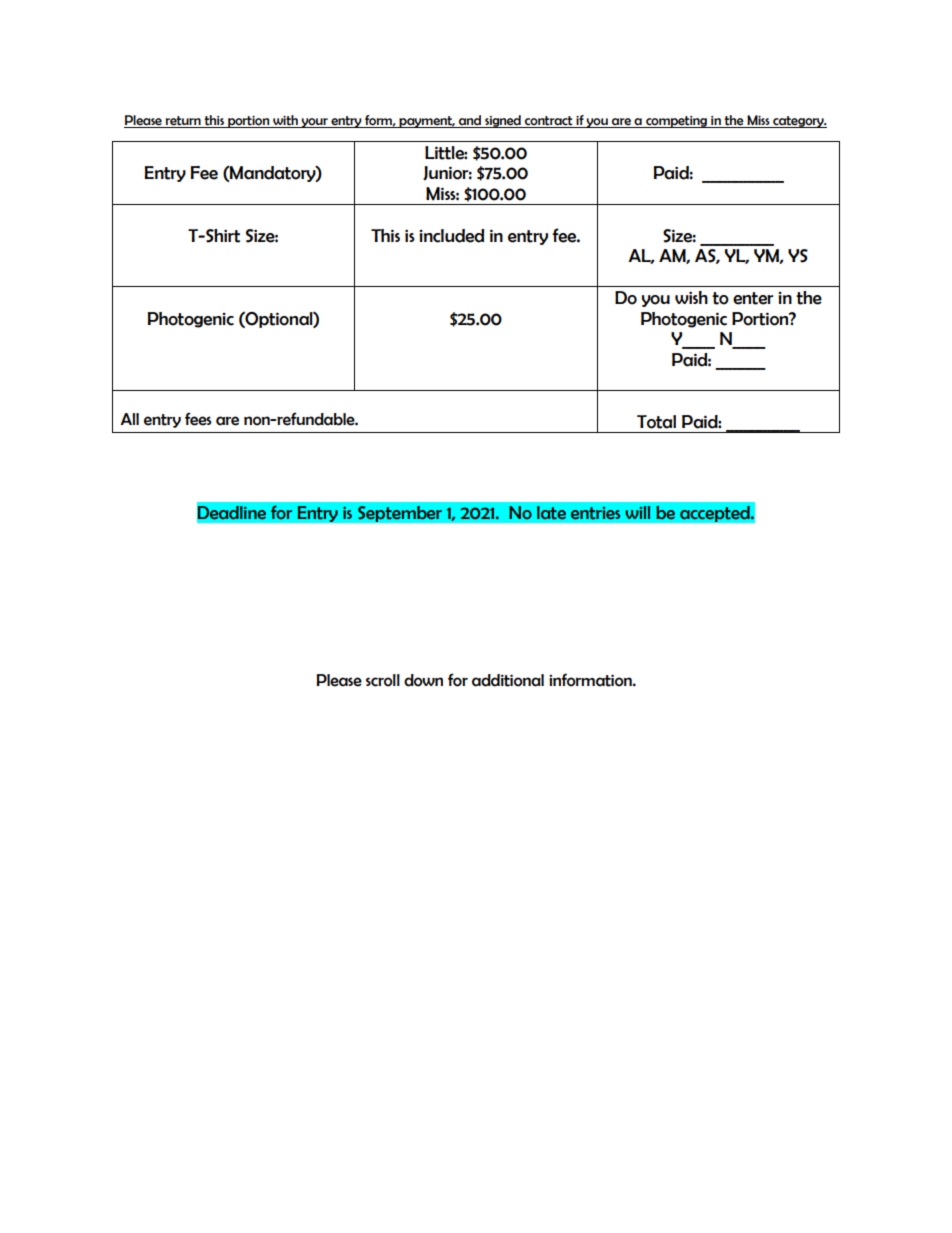  I want to click on competing, so click(676, 122).
